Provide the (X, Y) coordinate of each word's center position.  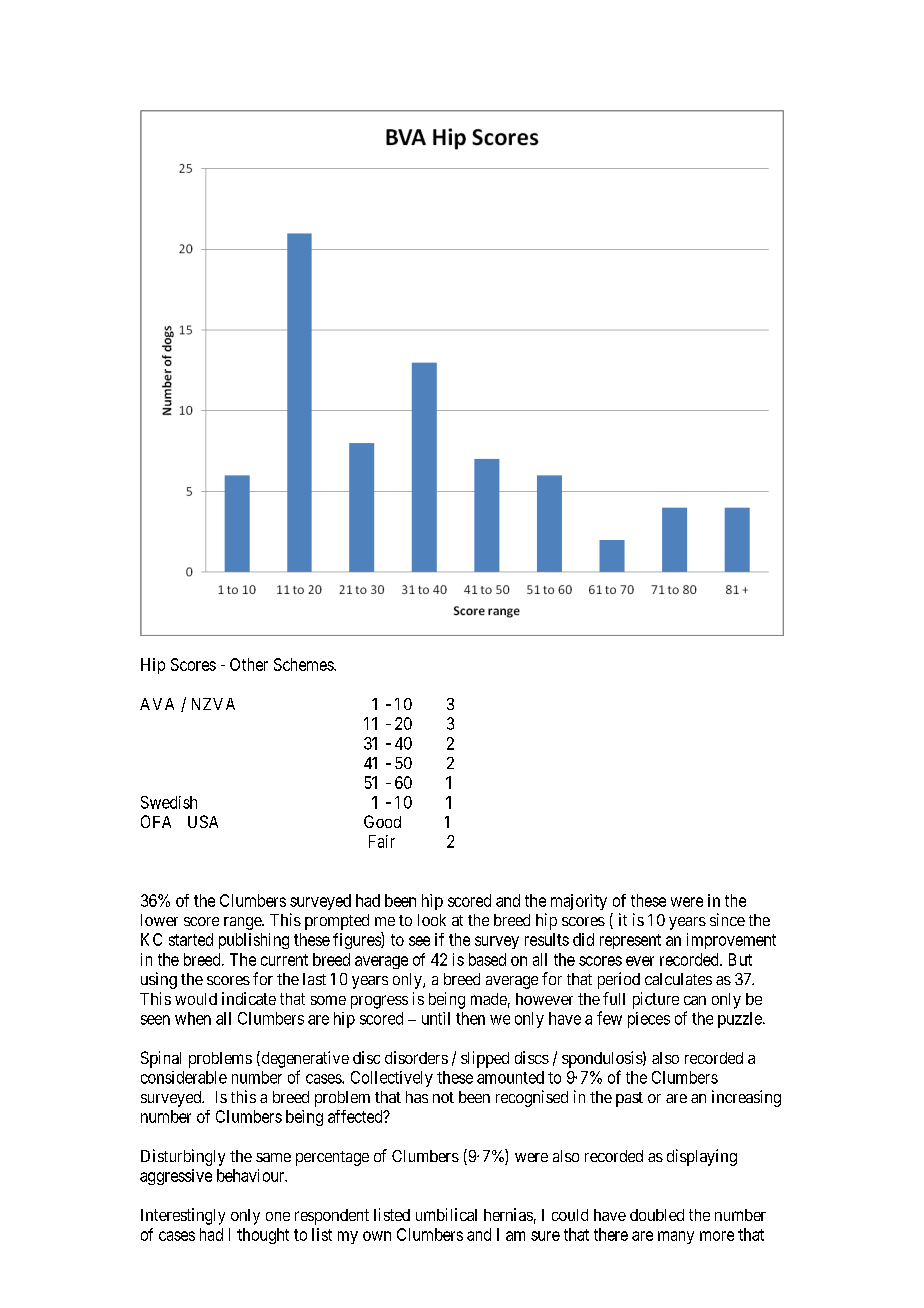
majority (579, 902)
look (432, 920)
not (443, 1097)
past (629, 1099)
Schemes (304, 664)
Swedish (169, 802)
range (243, 923)
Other (249, 664)
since (727, 919)
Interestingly (183, 1216)
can (695, 1000)
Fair (382, 841)
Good (382, 821)
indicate (249, 998)
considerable (184, 1077)
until (436, 1018)
